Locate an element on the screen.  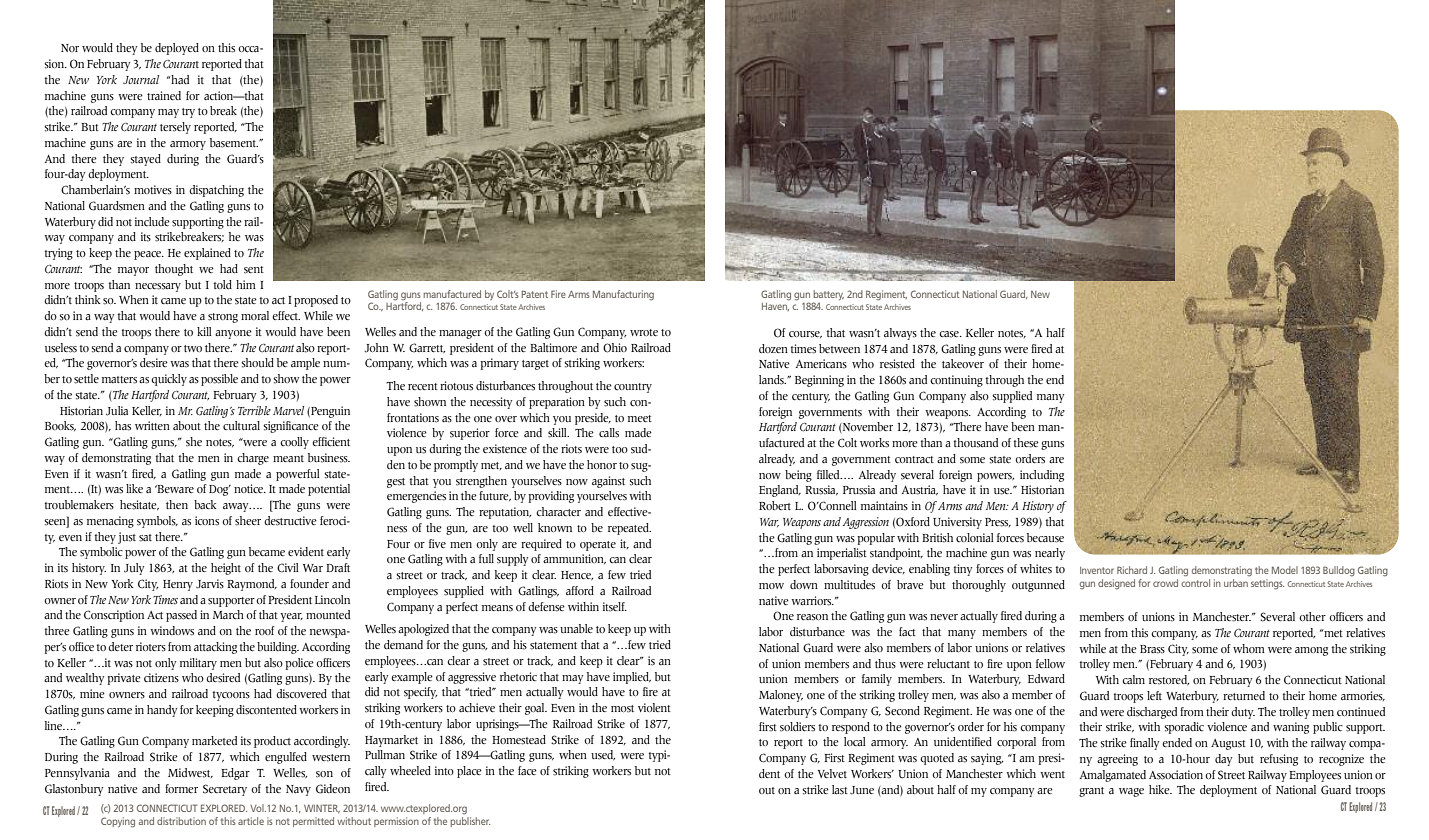
meet is located at coordinates (640, 418).
